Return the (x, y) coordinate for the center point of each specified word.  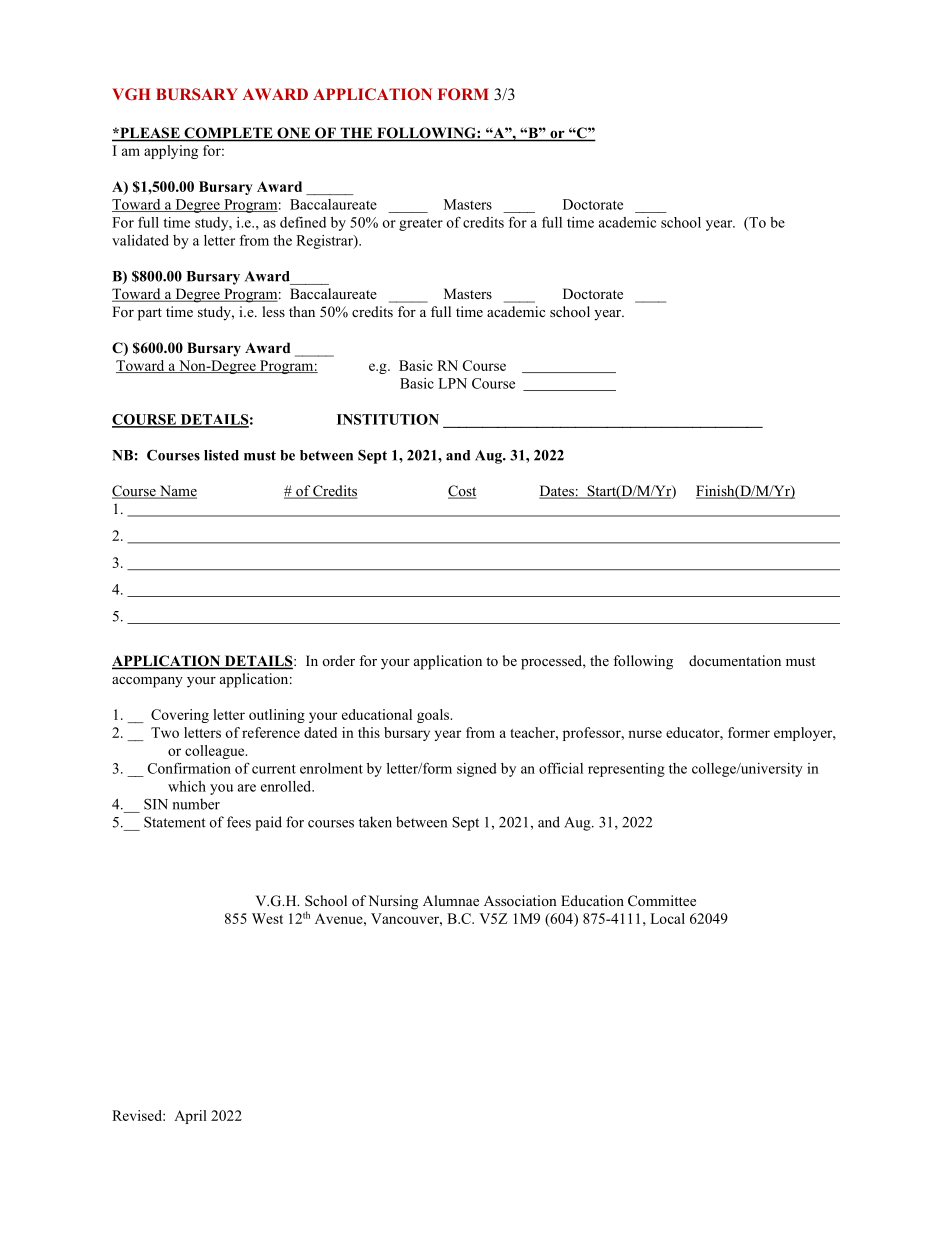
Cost (462, 492)
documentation (735, 660)
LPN (452, 383)
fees (239, 822)
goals (434, 716)
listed (221, 455)
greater (421, 224)
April (190, 1117)
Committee (662, 900)
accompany (147, 682)
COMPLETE (228, 134)
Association (520, 900)
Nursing (393, 902)
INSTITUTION (388, 419)
